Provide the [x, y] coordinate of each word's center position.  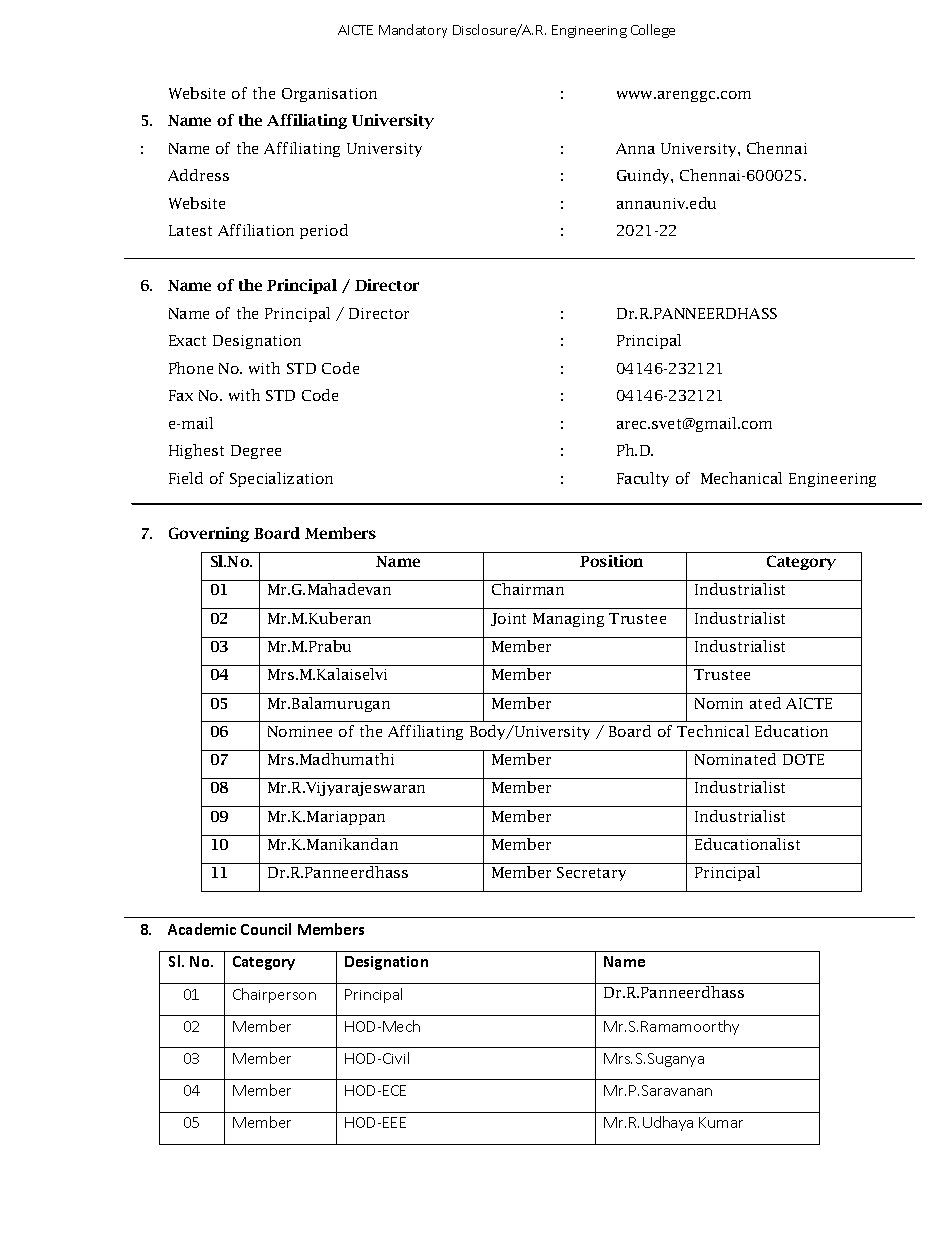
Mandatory [413, 31]
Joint [508, 619]
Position [611, 561]
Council [266, 929]
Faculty [643, 479]
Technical [713, 731]
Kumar [721, 1122]
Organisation [329, 95]
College [653, 31]
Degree [256, 452]
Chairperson [274, 995]
